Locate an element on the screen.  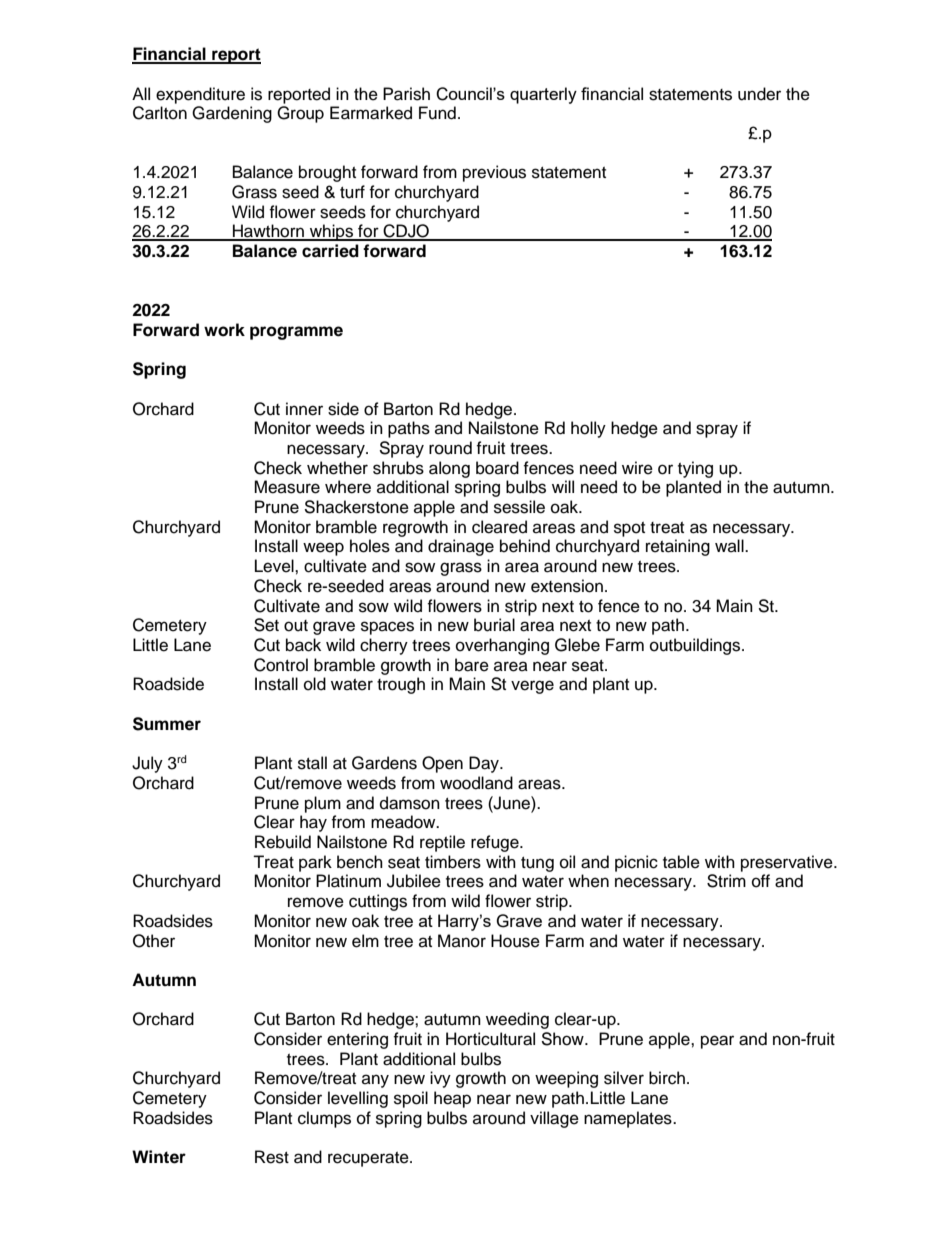
under is located at coordinates (759, 94).
